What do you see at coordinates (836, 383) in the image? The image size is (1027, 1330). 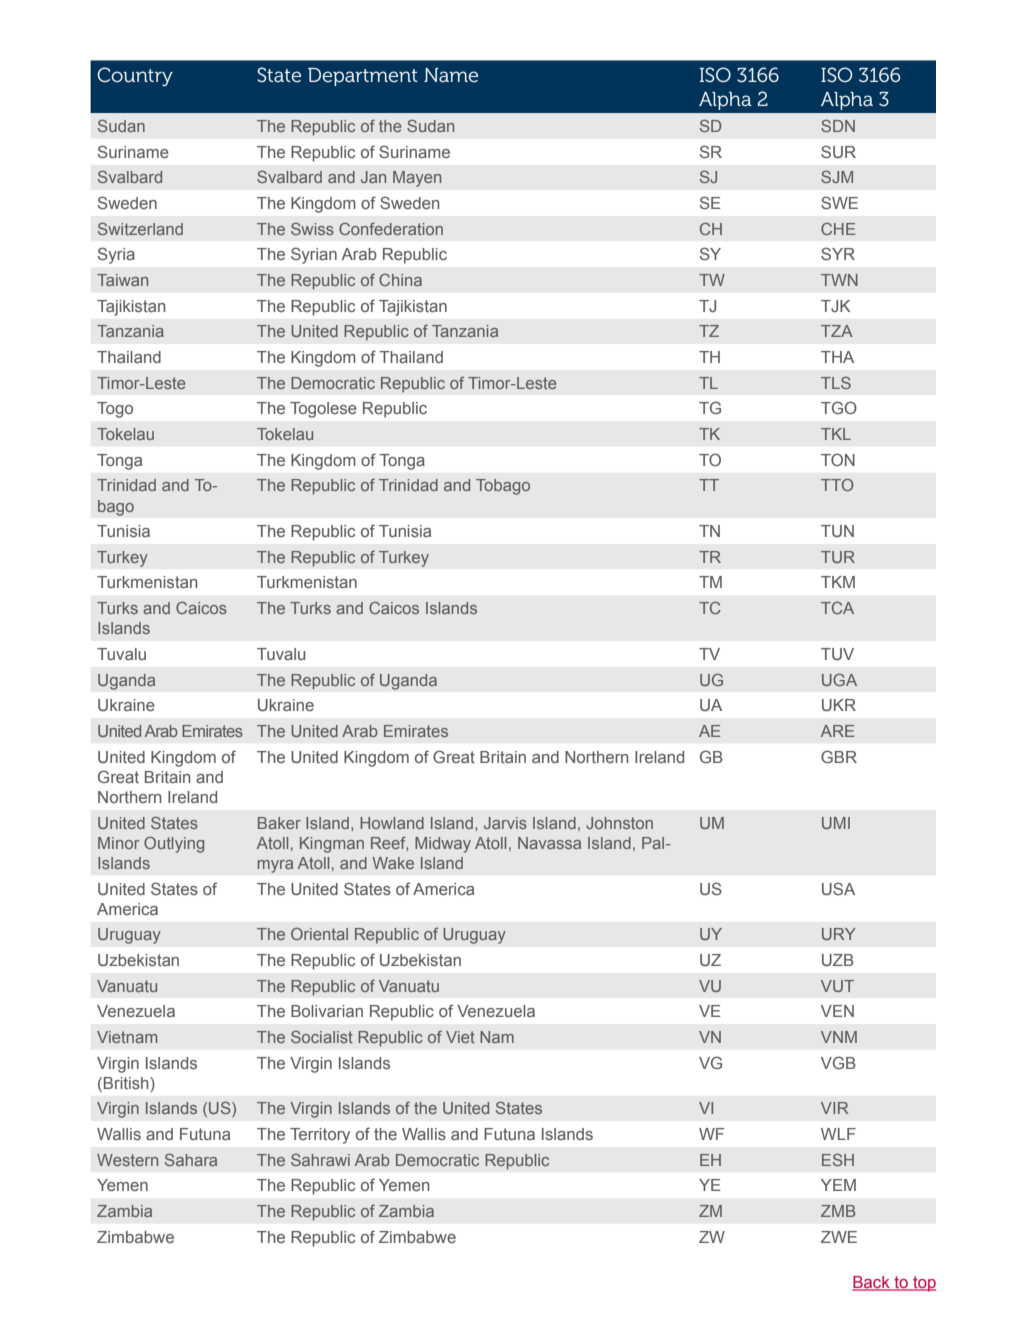 I see `TLS` at bounding box center [836, 383].
